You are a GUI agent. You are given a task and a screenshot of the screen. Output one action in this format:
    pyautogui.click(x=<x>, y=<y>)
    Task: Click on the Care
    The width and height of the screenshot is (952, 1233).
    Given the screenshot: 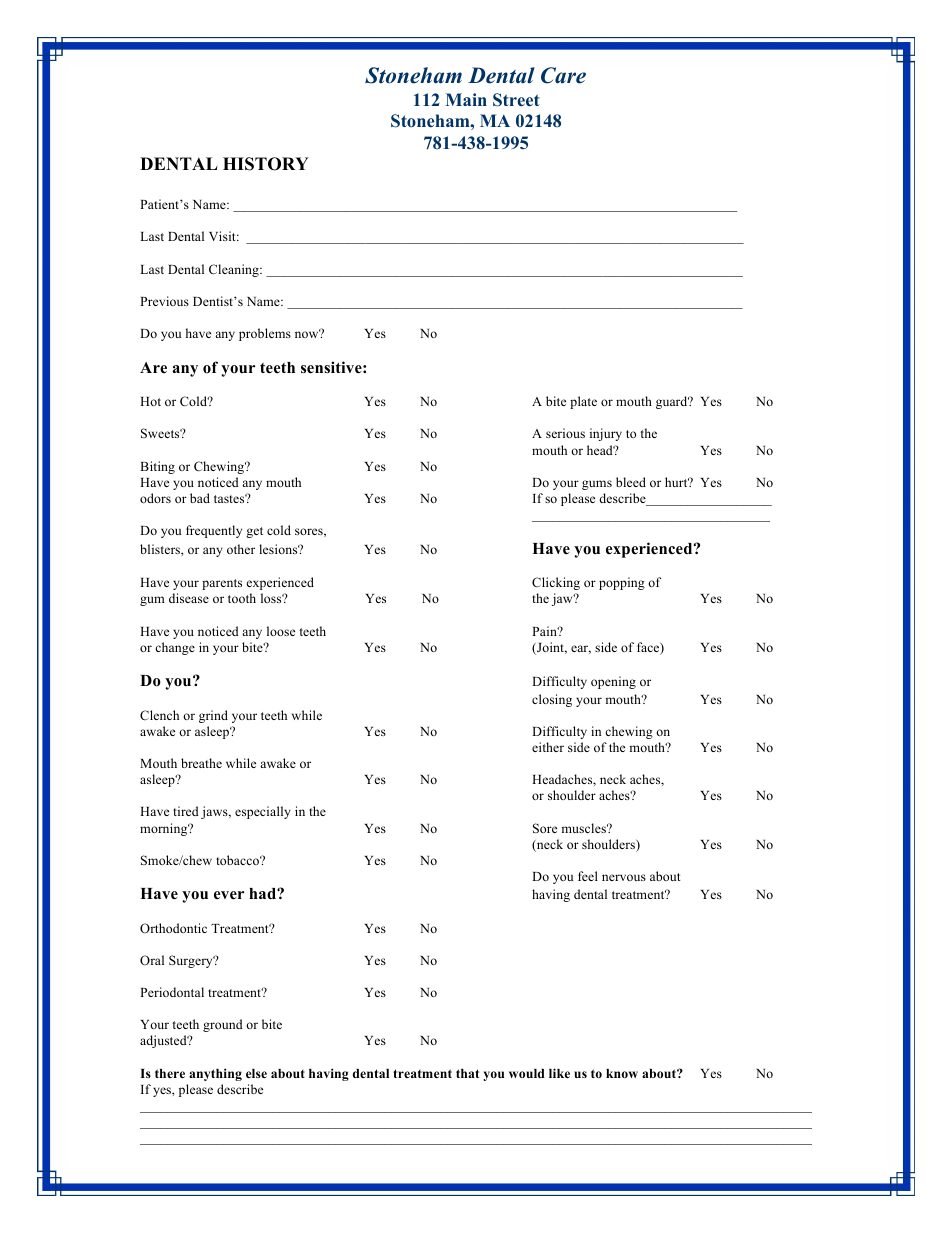 What is the action you would take?
    pyautogui.click(x=563, y=75)
